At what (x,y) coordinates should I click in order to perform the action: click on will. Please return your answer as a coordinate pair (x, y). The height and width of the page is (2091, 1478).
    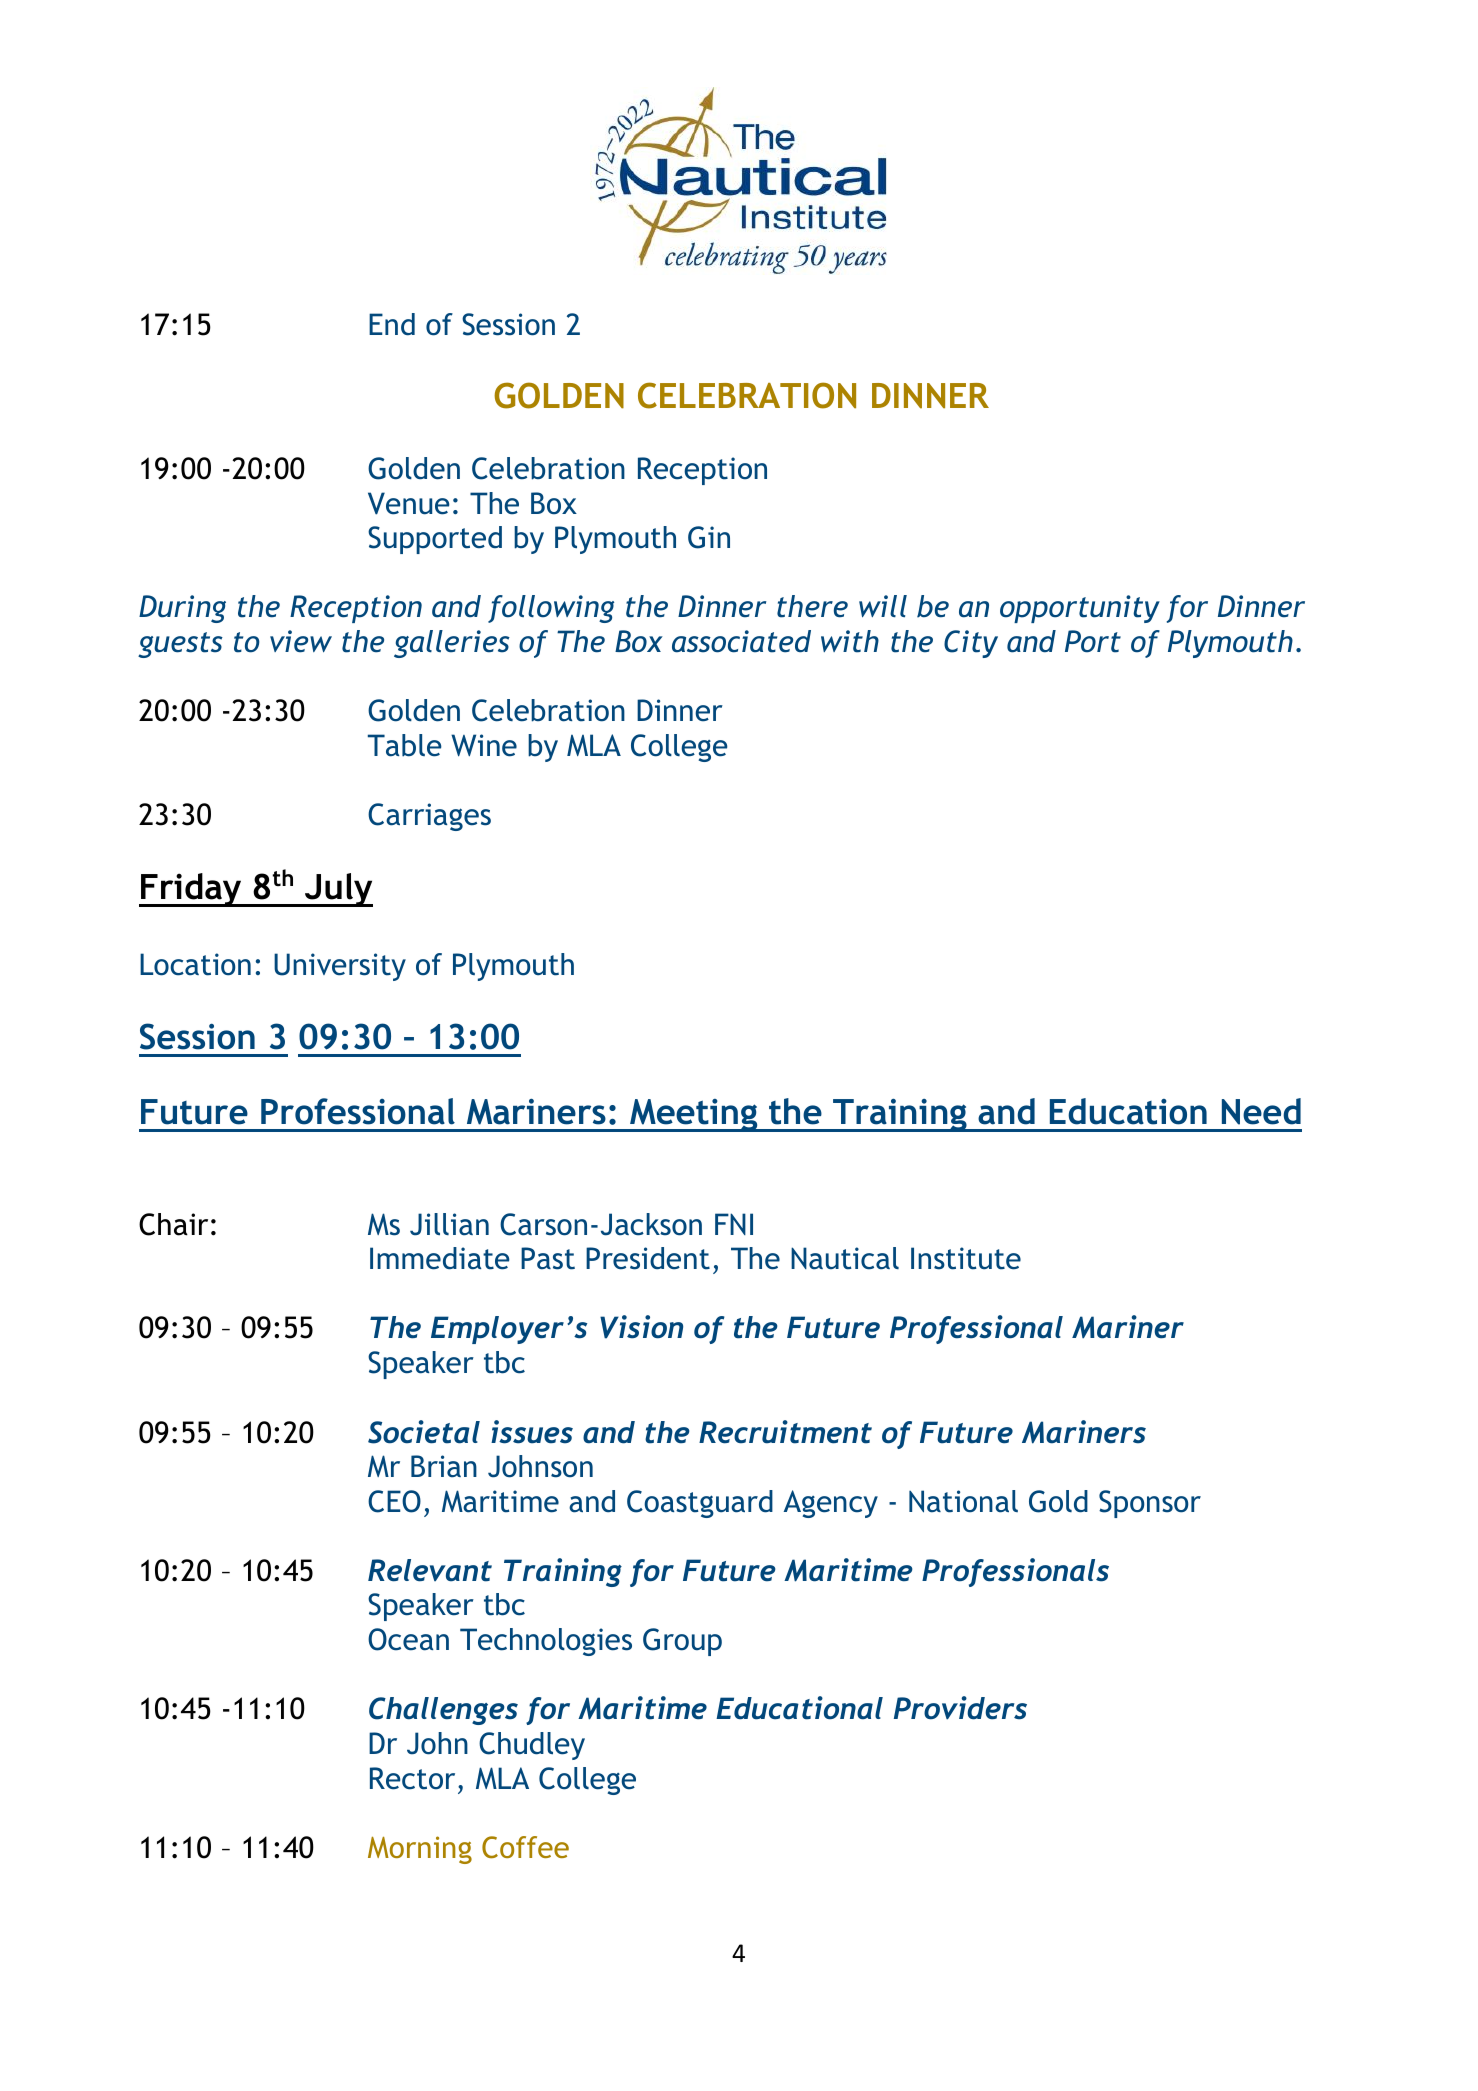
    Looking at the image, I should click on (883, 606).
